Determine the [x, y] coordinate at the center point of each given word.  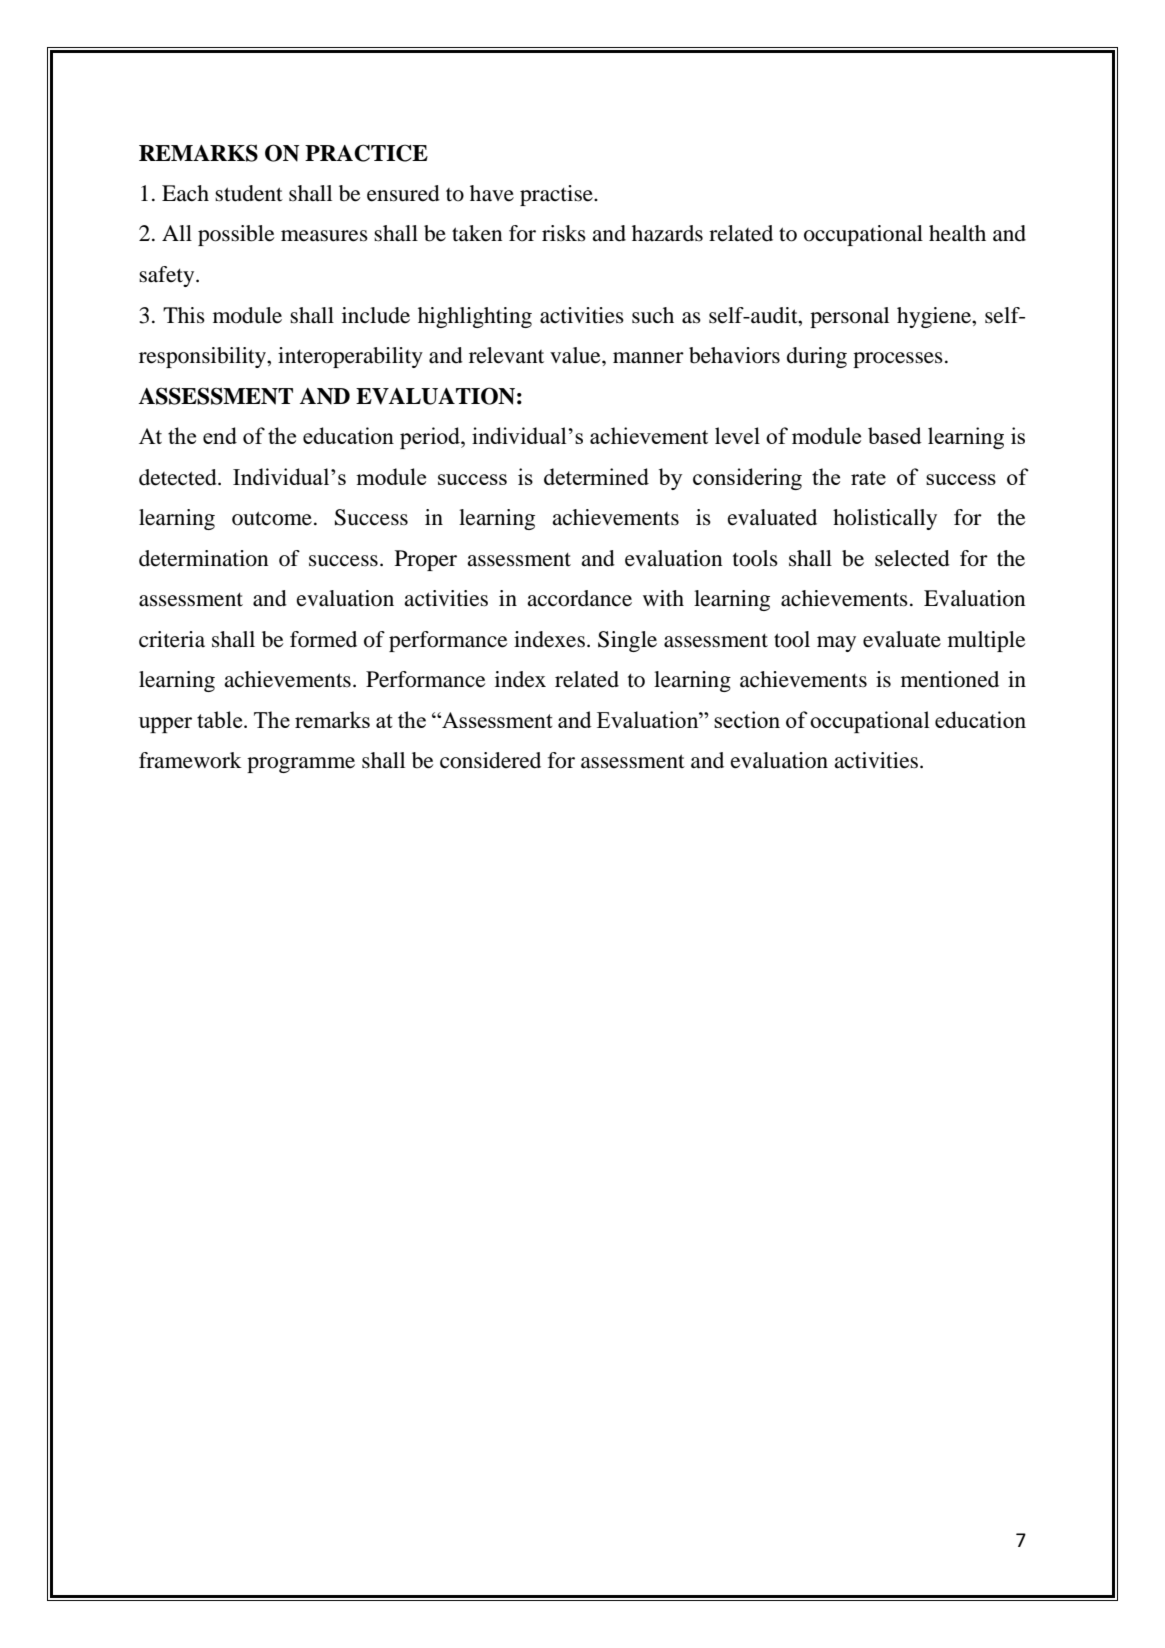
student [249, 193]
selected [912, 558]
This [184, 315]
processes [898, 360]
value [576, 355]
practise [557, 195]
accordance [579, 598]
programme [301, 765]
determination [203, 558]
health [957, 233]
